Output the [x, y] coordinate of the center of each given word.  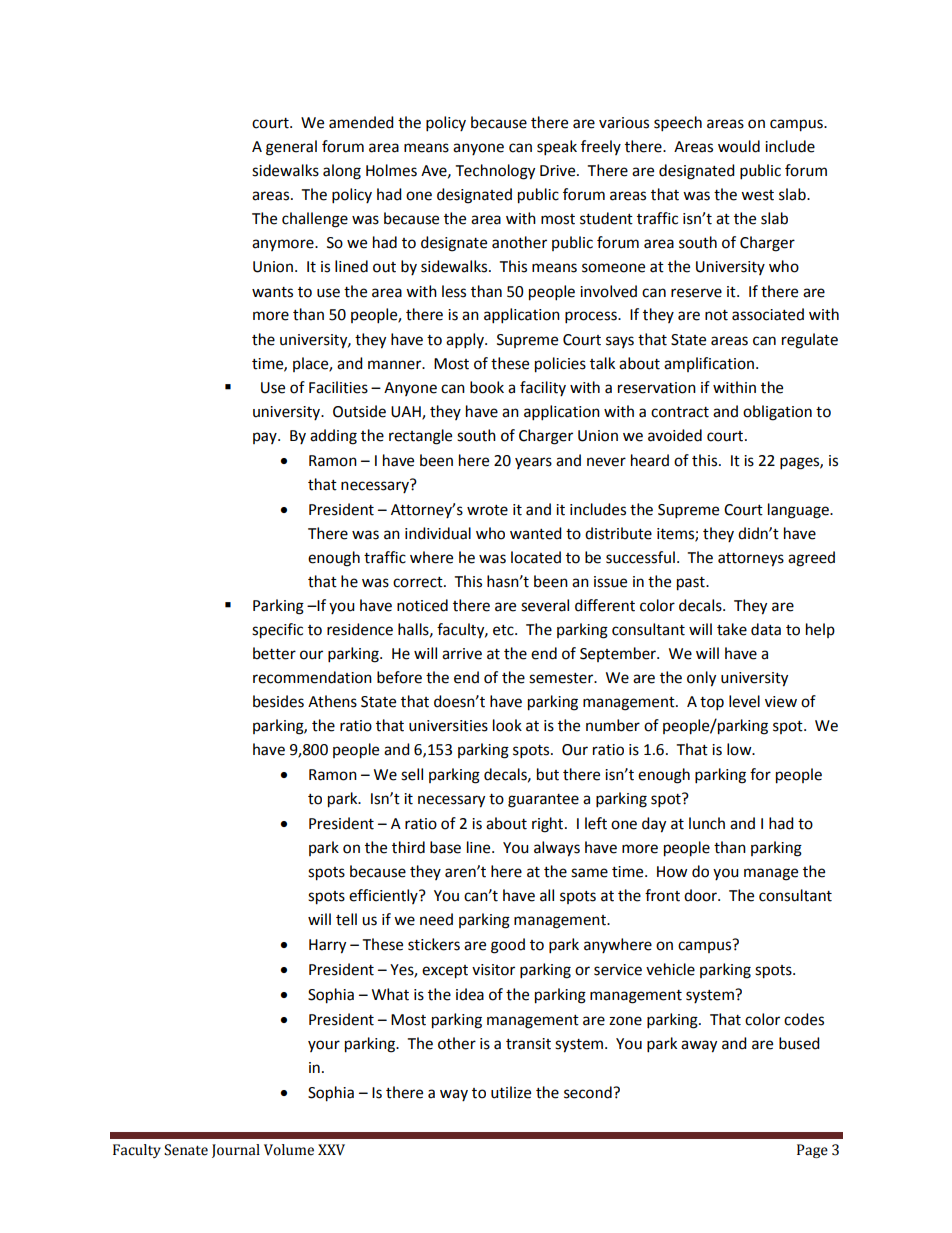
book [487, 387]
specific [277, 631]
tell [346, 919]
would [739, 146]
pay [266, 438]
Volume [289, 1150]
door [701, 895]
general [291, 148]
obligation [777, 413]
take [732, 629]
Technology [495, 172]
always [557, 849]
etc [504, 630]
